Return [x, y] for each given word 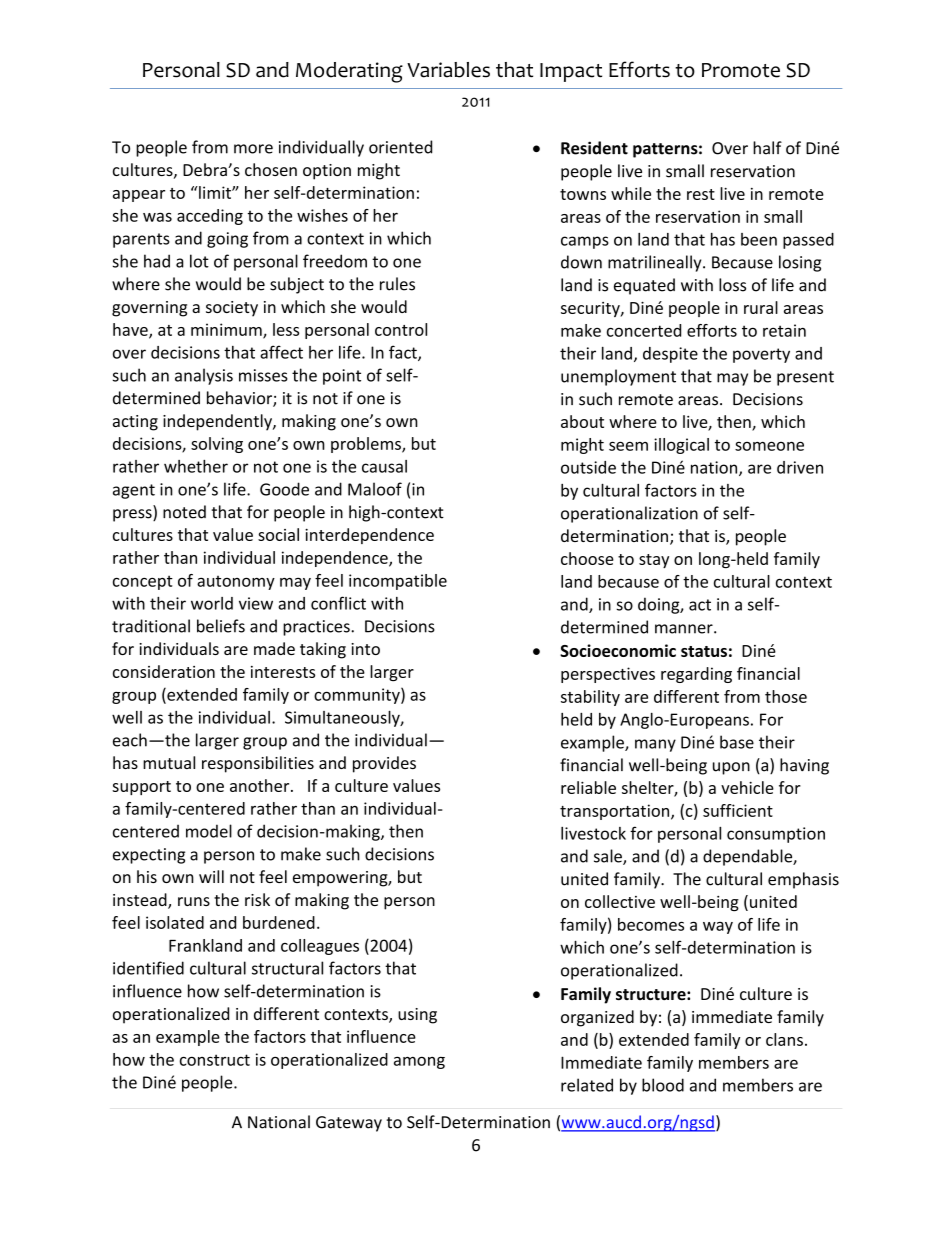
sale [609, 857]
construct [215, 1060]
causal [384, 466]
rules [397, 284]
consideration [164, 671]
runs [194, 901]
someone [769, 446]
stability [590, 698]
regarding [696, 675]
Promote [741, 70]
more [253, 149]
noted [184, 512]
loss [732, 285]
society [232, 309]
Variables [448, 70]
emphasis [803, 880]
